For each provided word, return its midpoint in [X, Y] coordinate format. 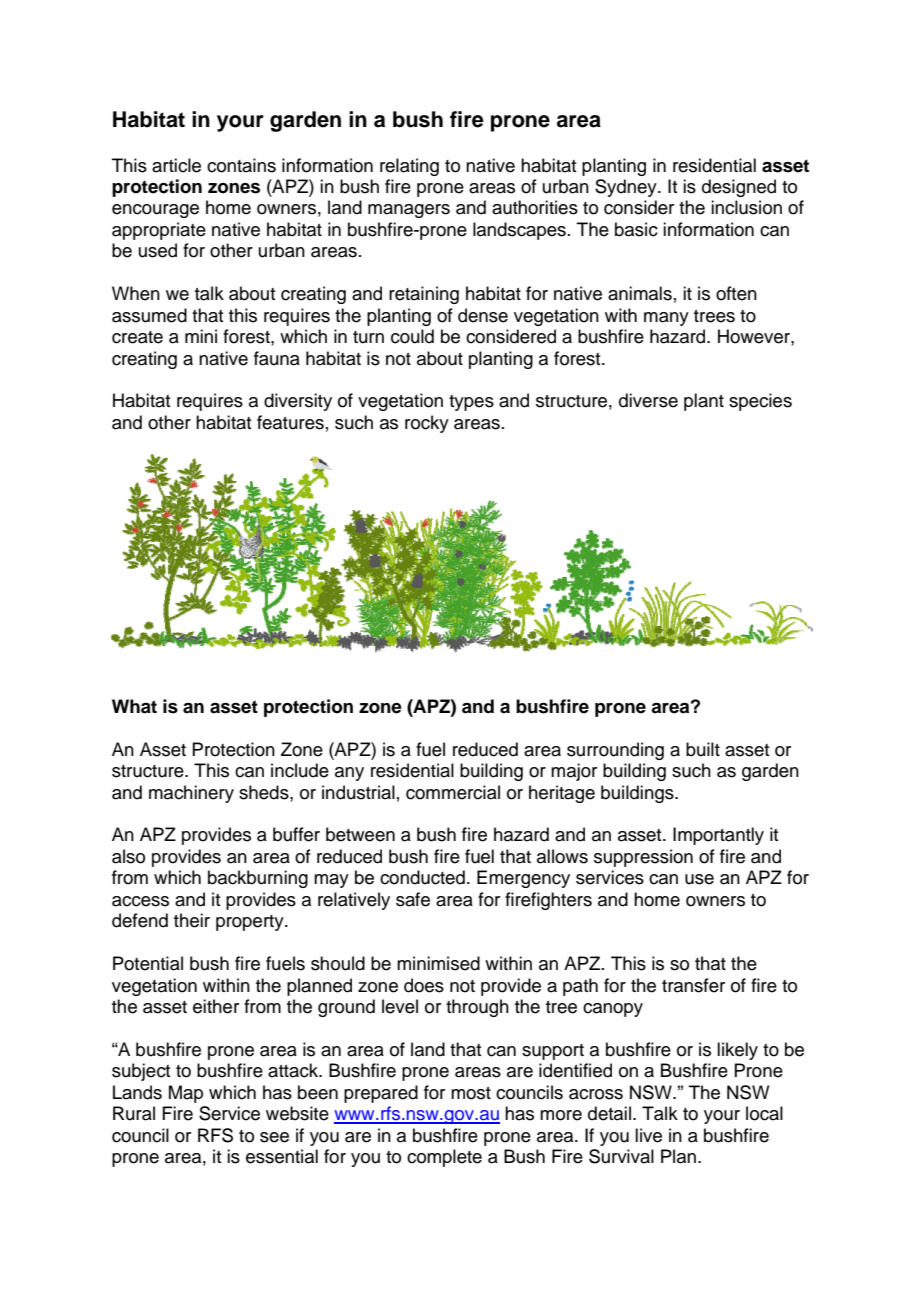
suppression [643, 858]
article [176, 165]
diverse [648, 400]
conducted [422, 877]
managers [409, 211]
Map [186, 1094]
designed [739, 188]
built [703, 749]
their [192, 920]
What [134, 706]
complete [444, 1158]
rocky [427, 424]
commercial [453, 792]
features [290, 422]
